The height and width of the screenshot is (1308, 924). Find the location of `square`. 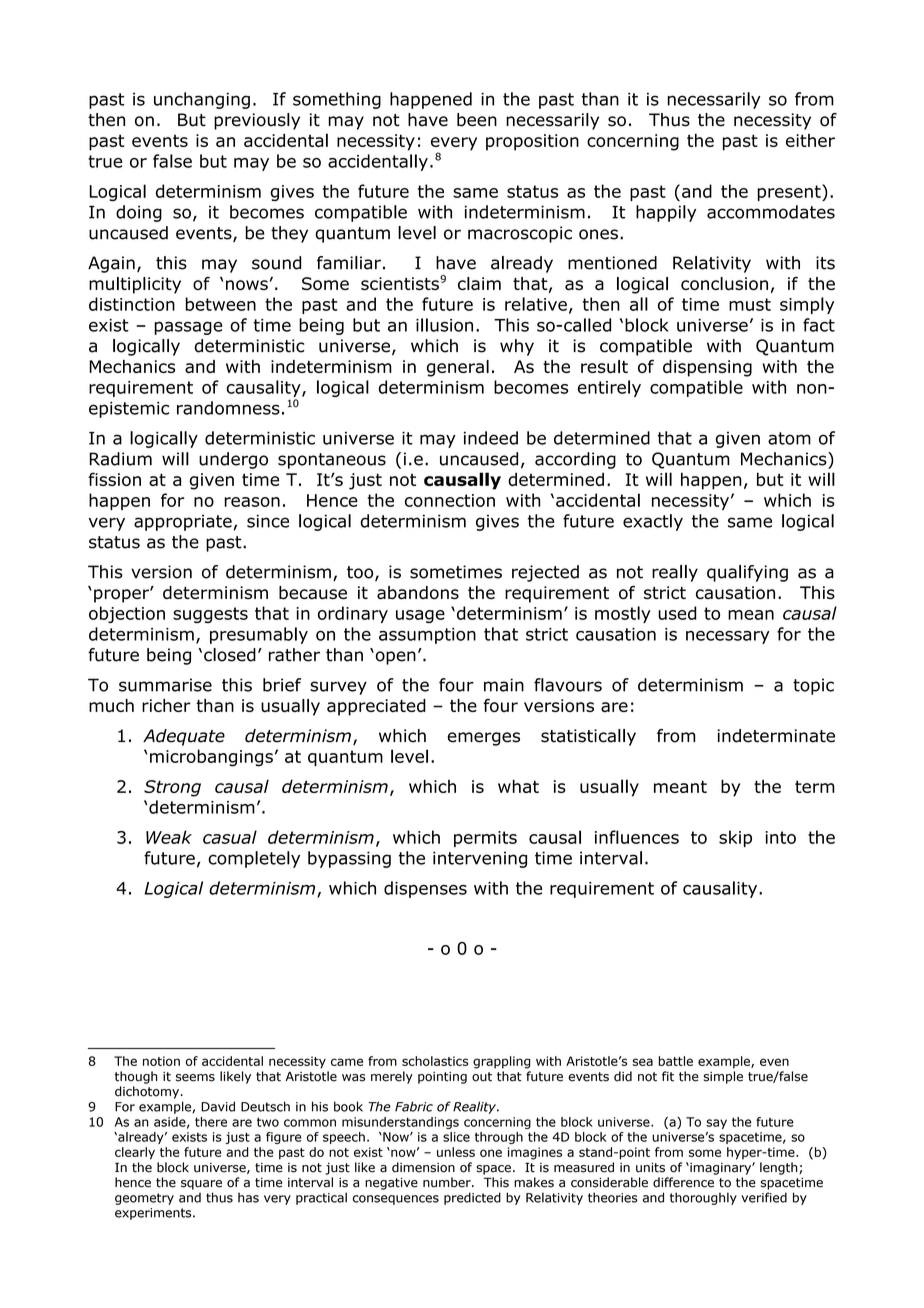

square is located at coordinates (201, 1185).
